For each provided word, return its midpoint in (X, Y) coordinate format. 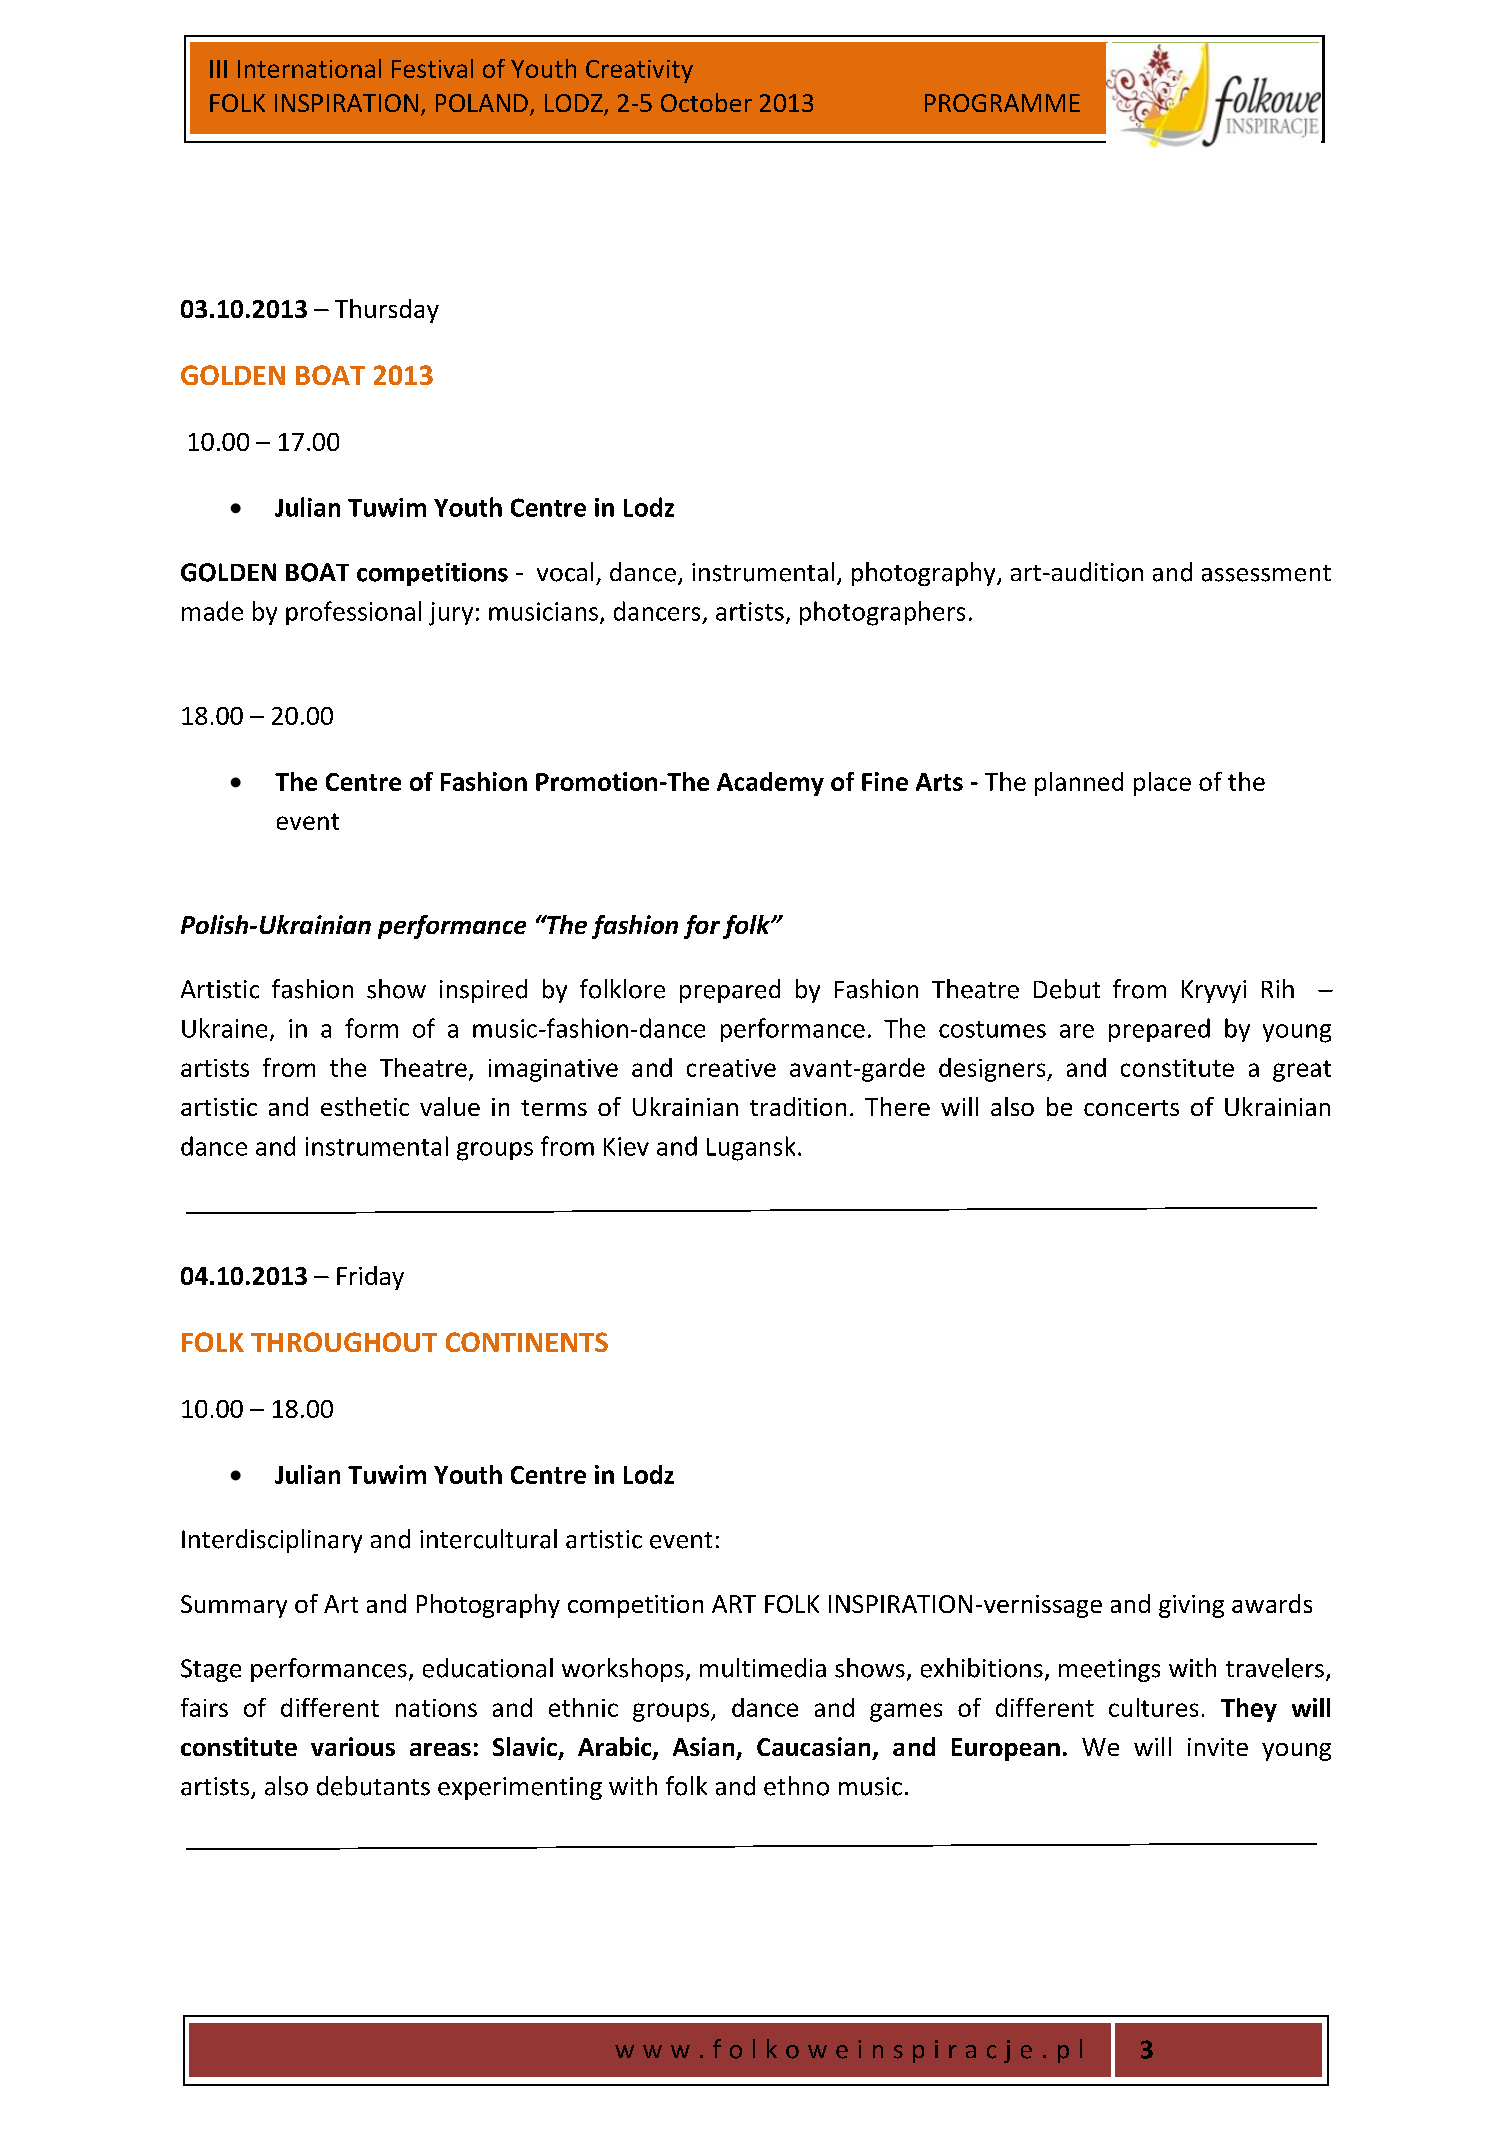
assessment (1266, 573)
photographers (882, 613)
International (309, 68)
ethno (796, 1786)
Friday (370, 1278)
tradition (798, 1106)
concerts (1131, 1108)
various (353, 1746)
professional (353, 613)
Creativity (639, 71)
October (706, 102)
